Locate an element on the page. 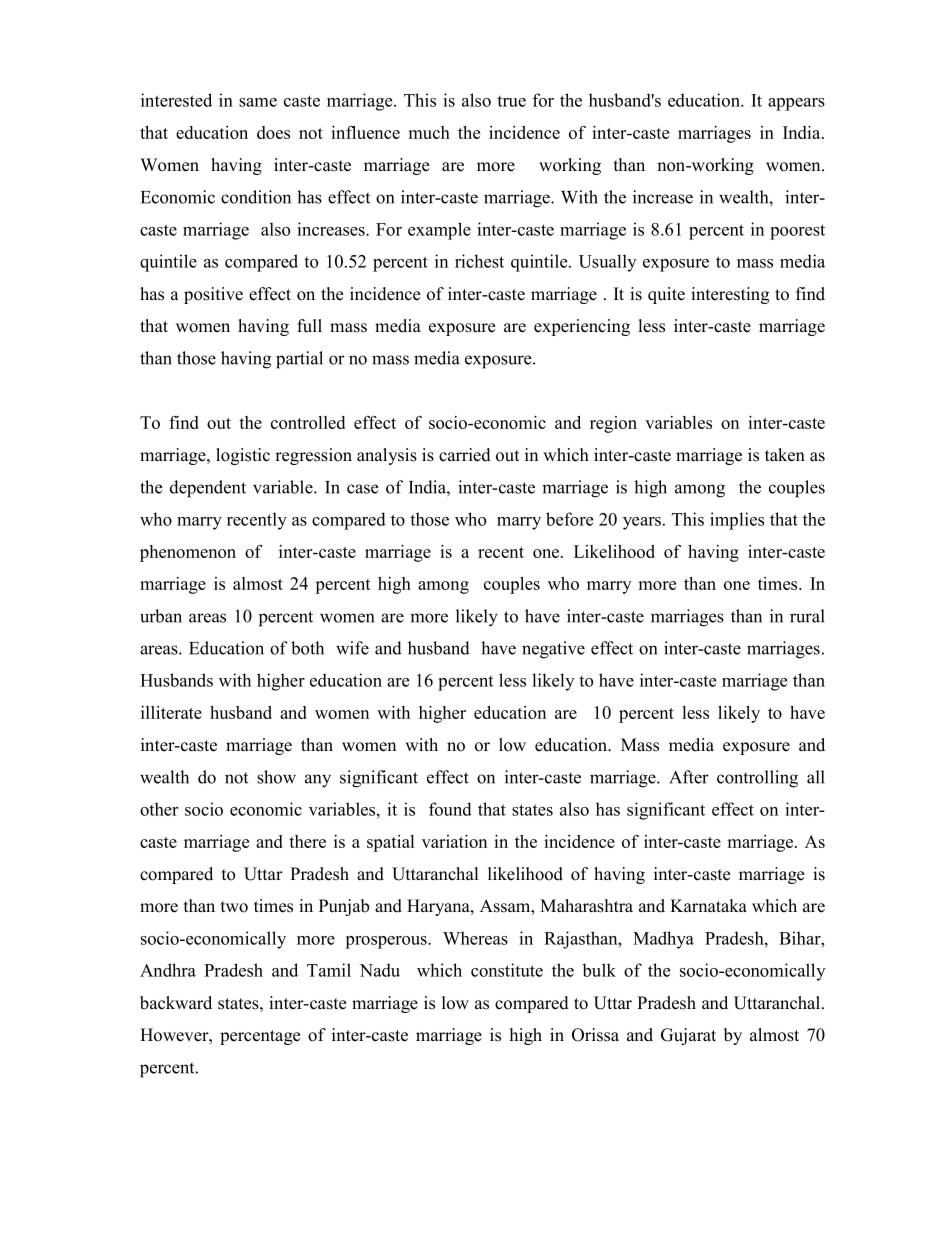 The height and width of the document is (1233, 952). both is located at coordinates (307, 648).
